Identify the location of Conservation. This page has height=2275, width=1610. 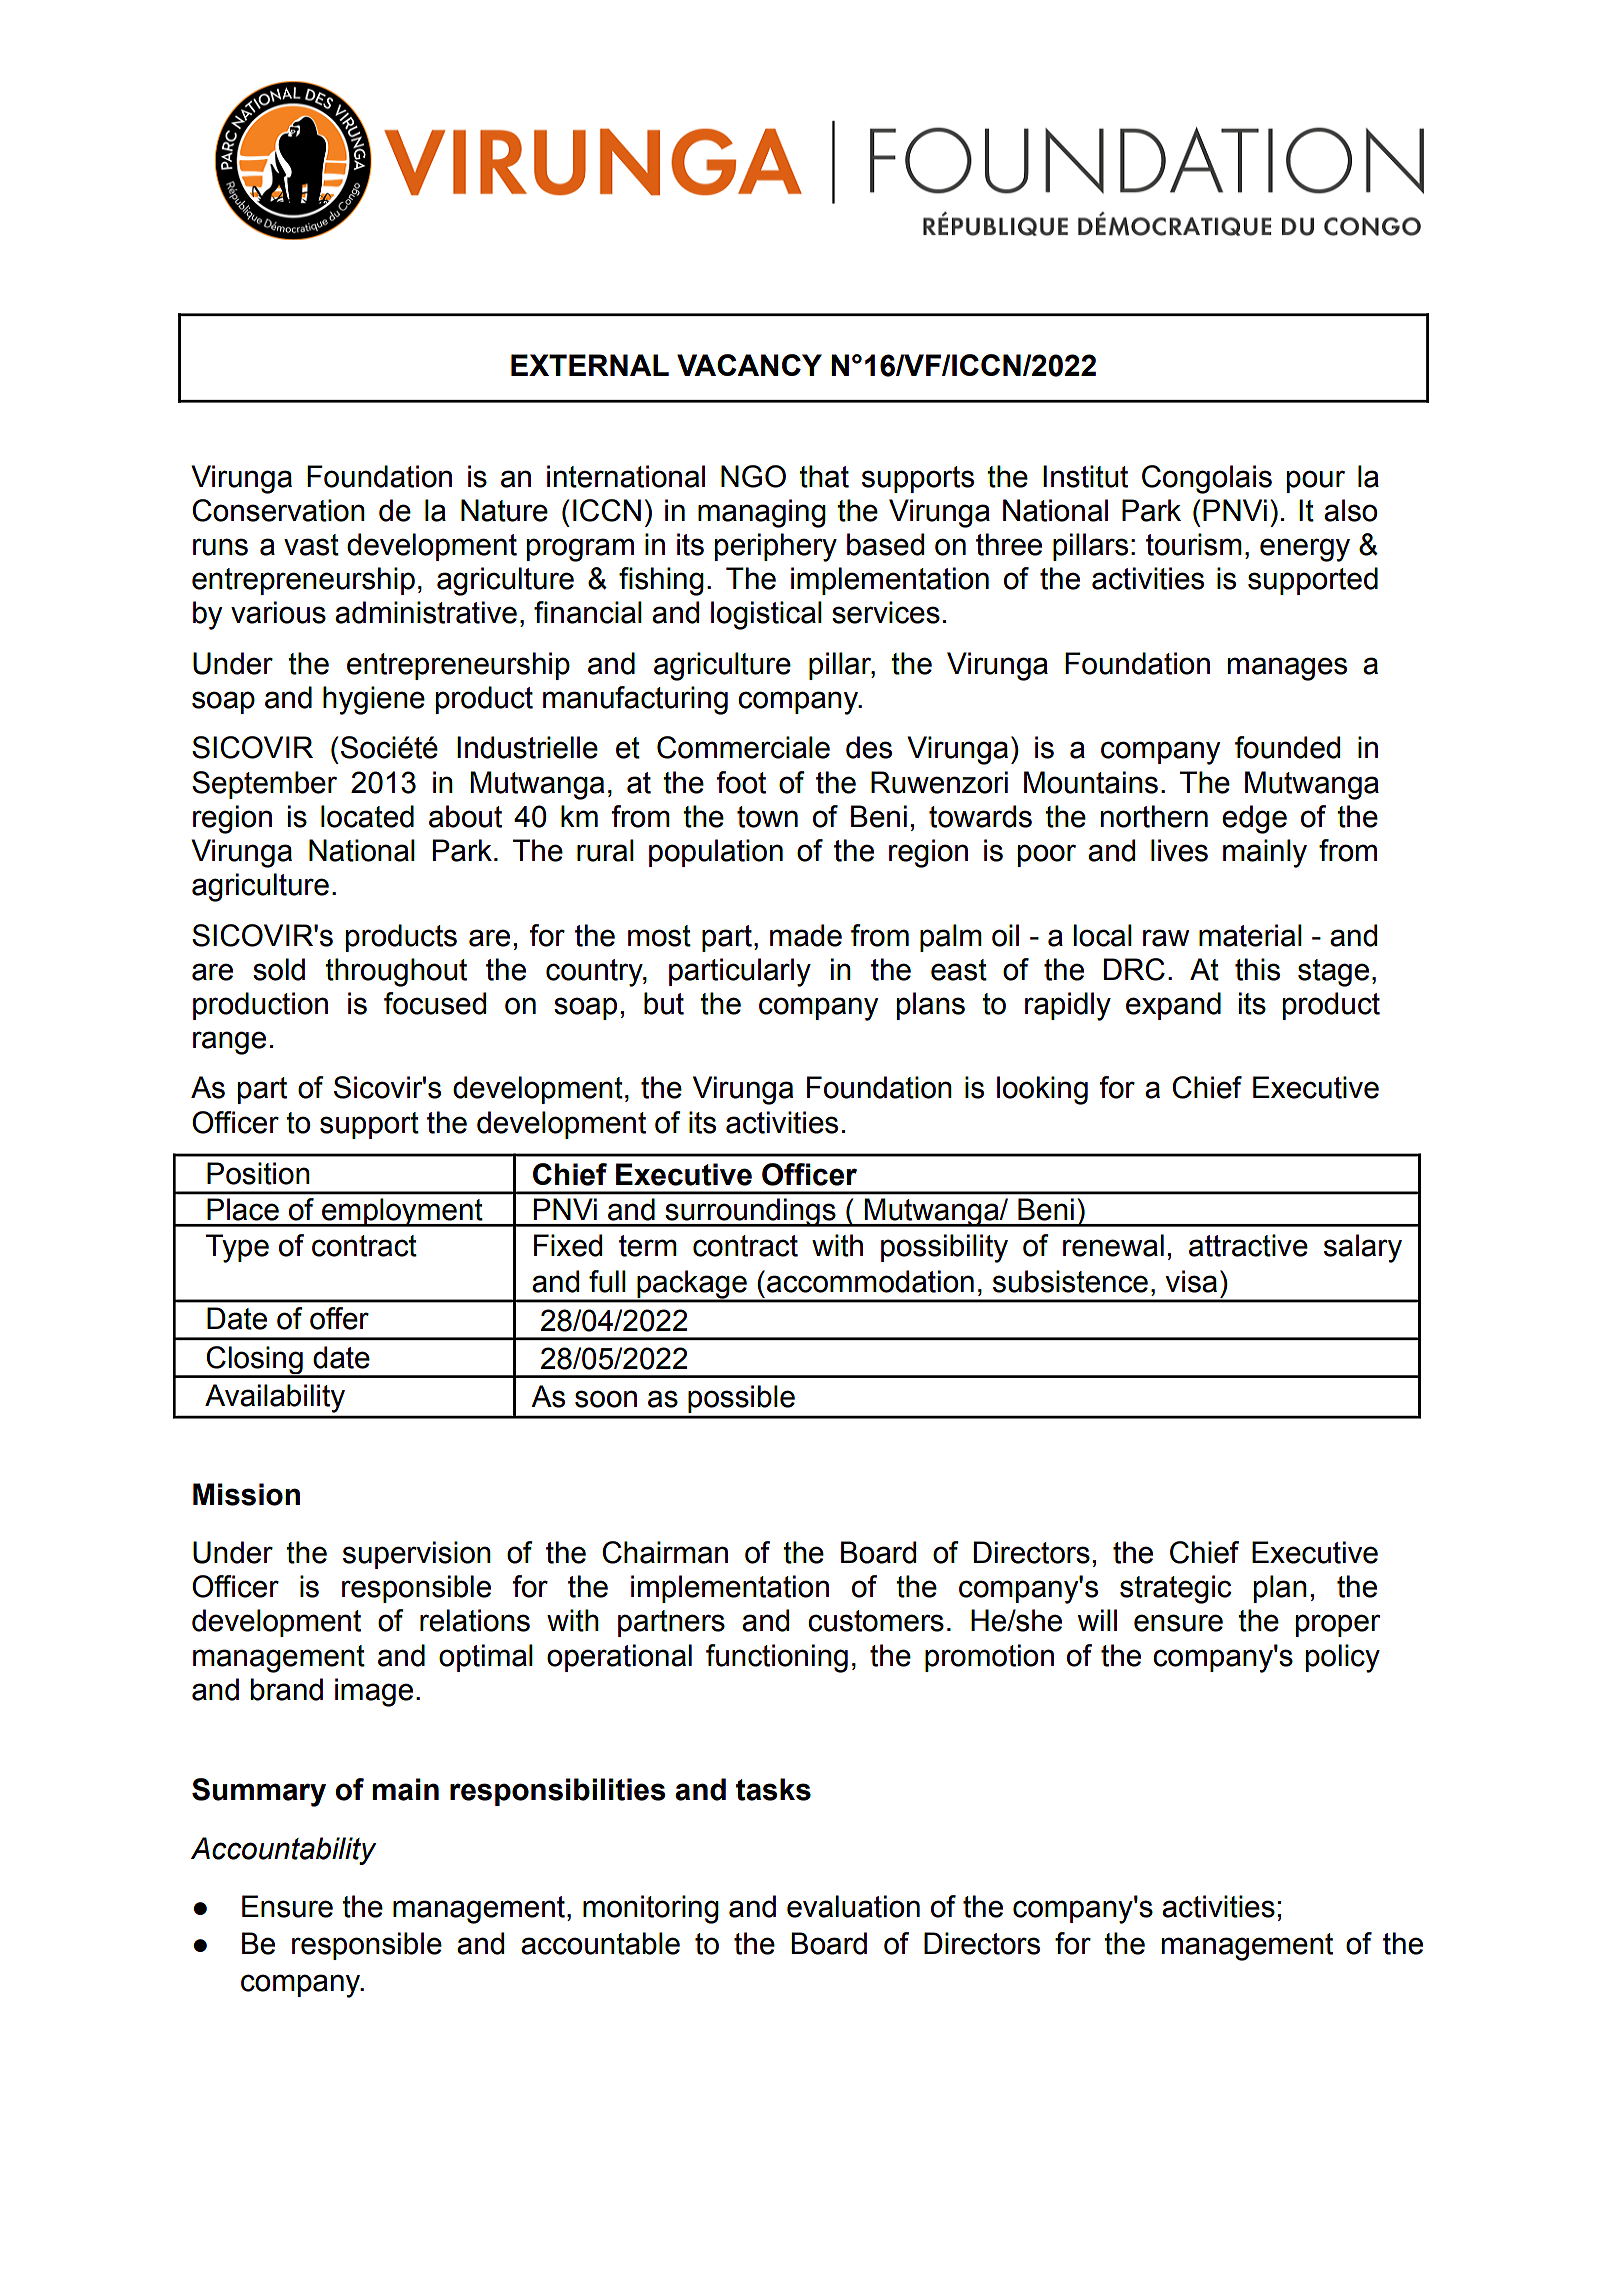
(278, 510).
